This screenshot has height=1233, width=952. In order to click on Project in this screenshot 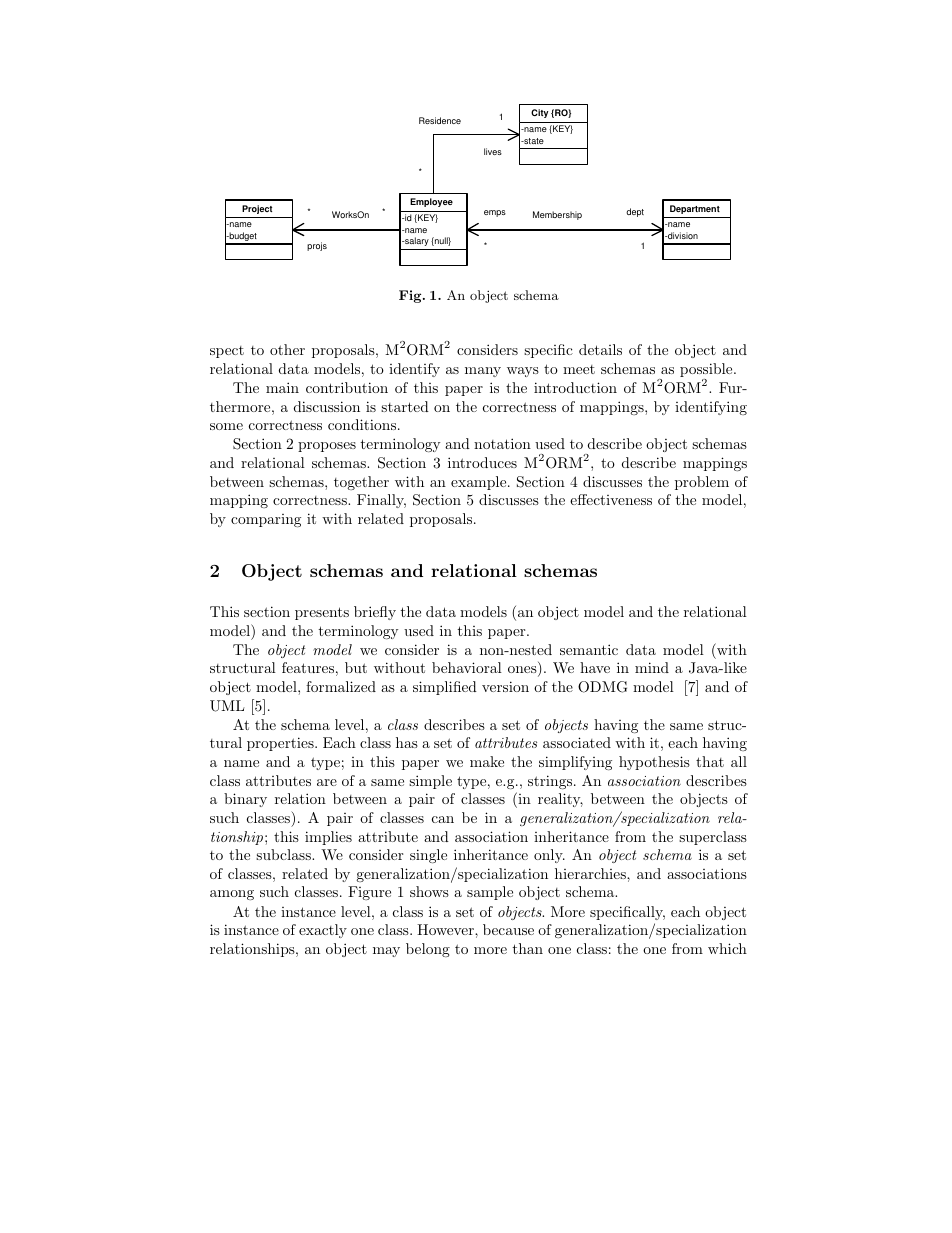, I will do `click(257, 209)`.
